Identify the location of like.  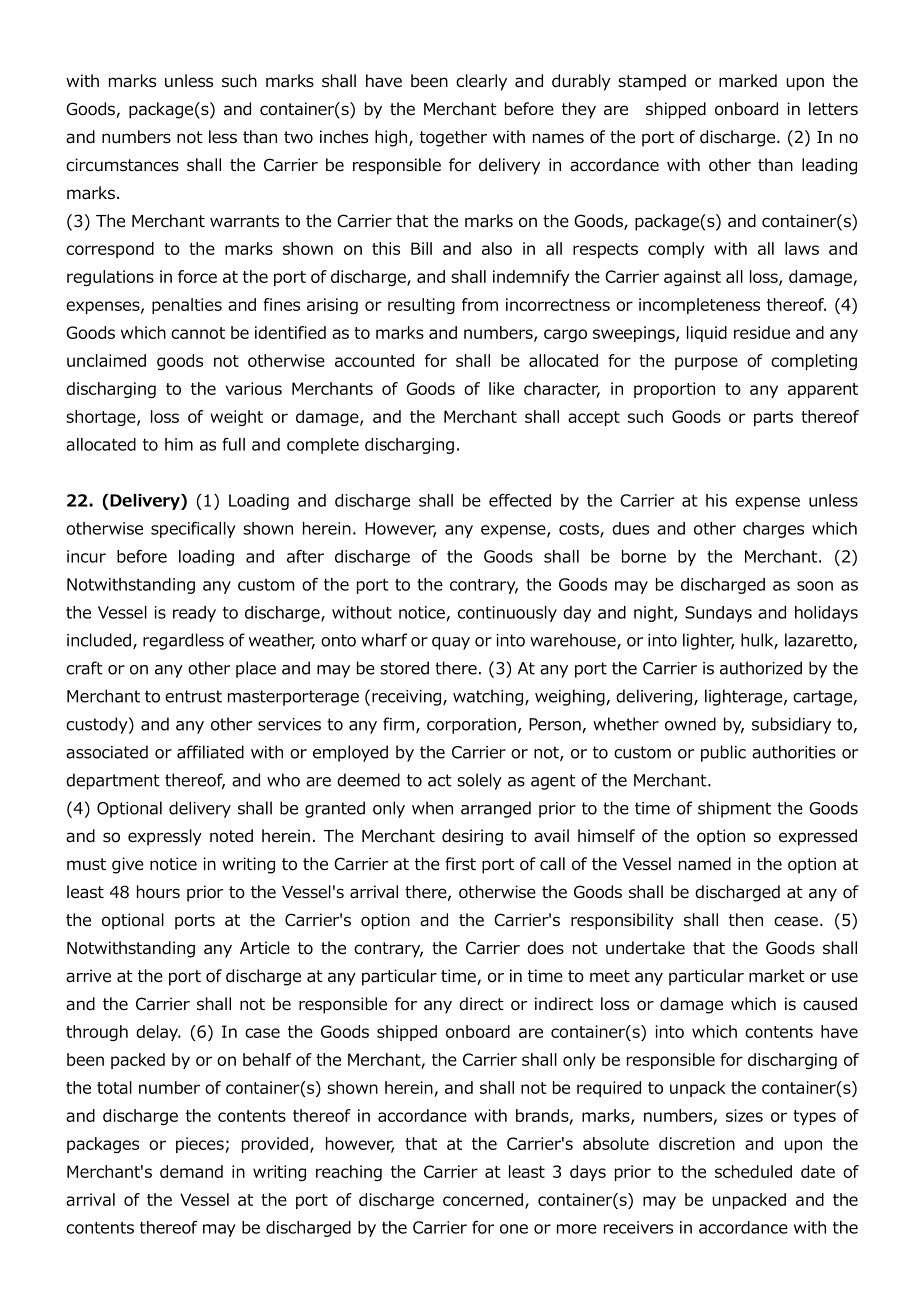
(501, 388).
